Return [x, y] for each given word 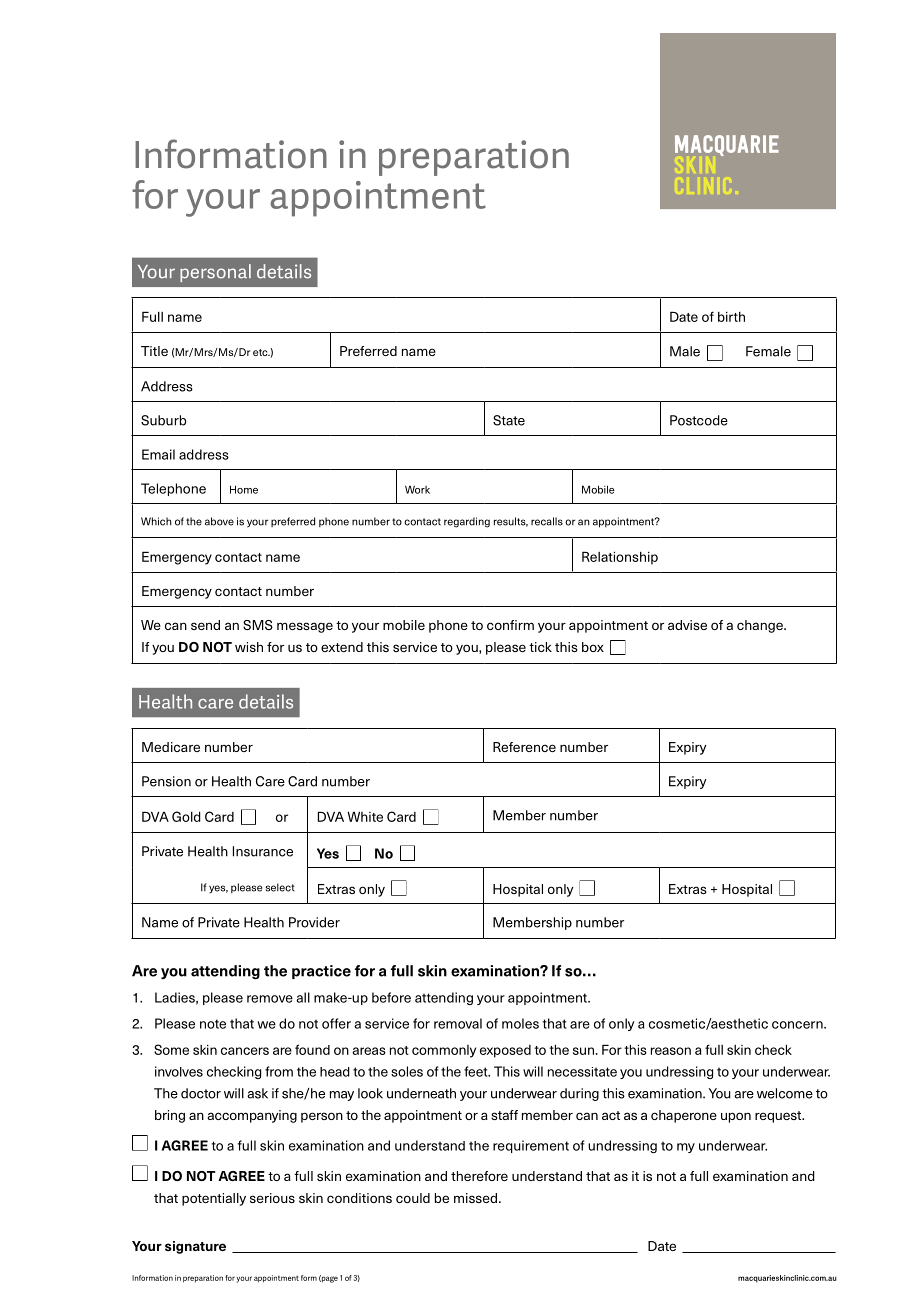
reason [671, 1051]
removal [458, 1023]
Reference [524, 747]
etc [261, 352]
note [213, 1024]
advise [687, 625]
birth [731, 317]
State [509, 420]
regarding [467, 522]
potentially [214, 1199]
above [219, 521]
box [593, 647]
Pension [166, 781]
